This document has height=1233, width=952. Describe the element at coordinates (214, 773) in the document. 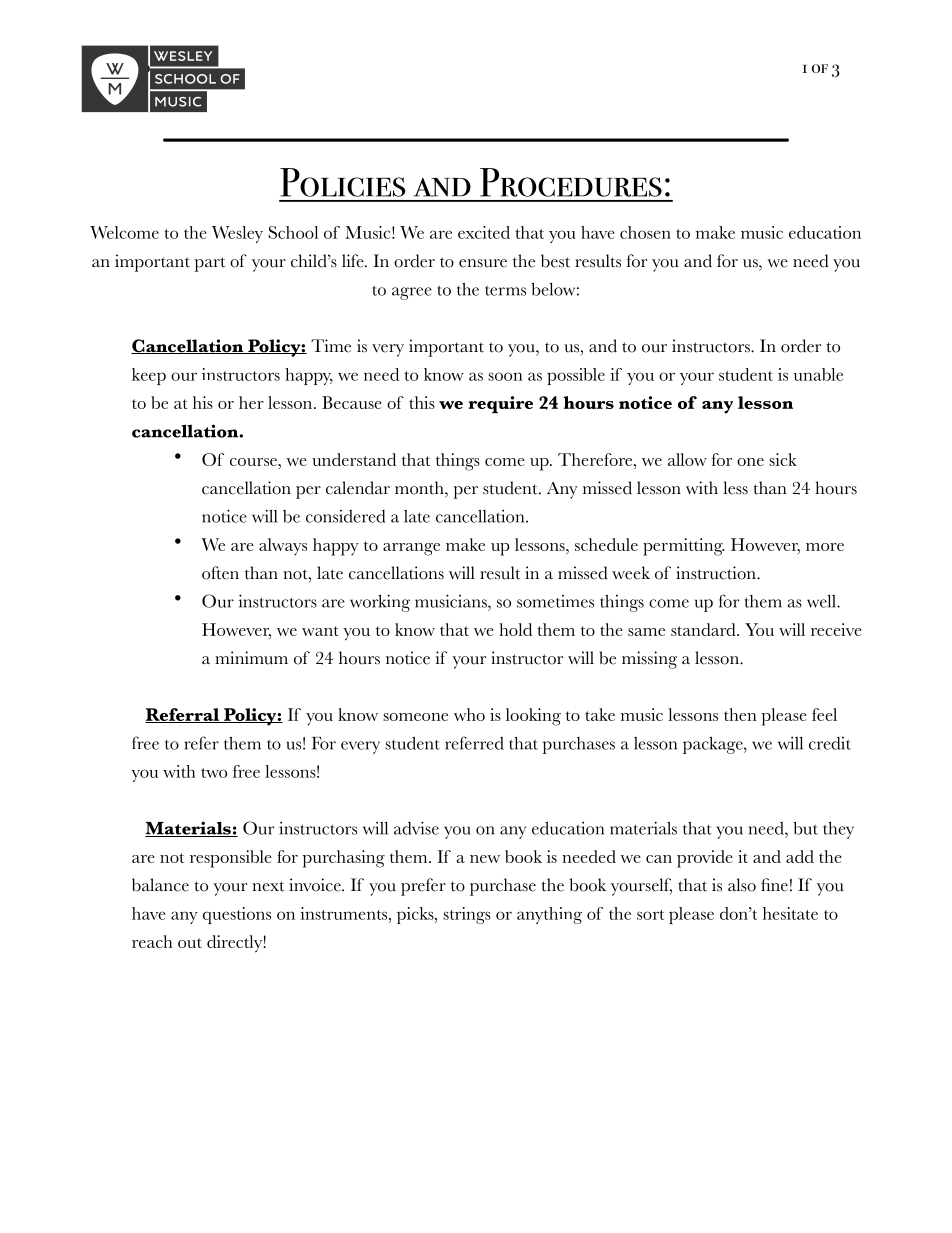

I see `two` at that location.
